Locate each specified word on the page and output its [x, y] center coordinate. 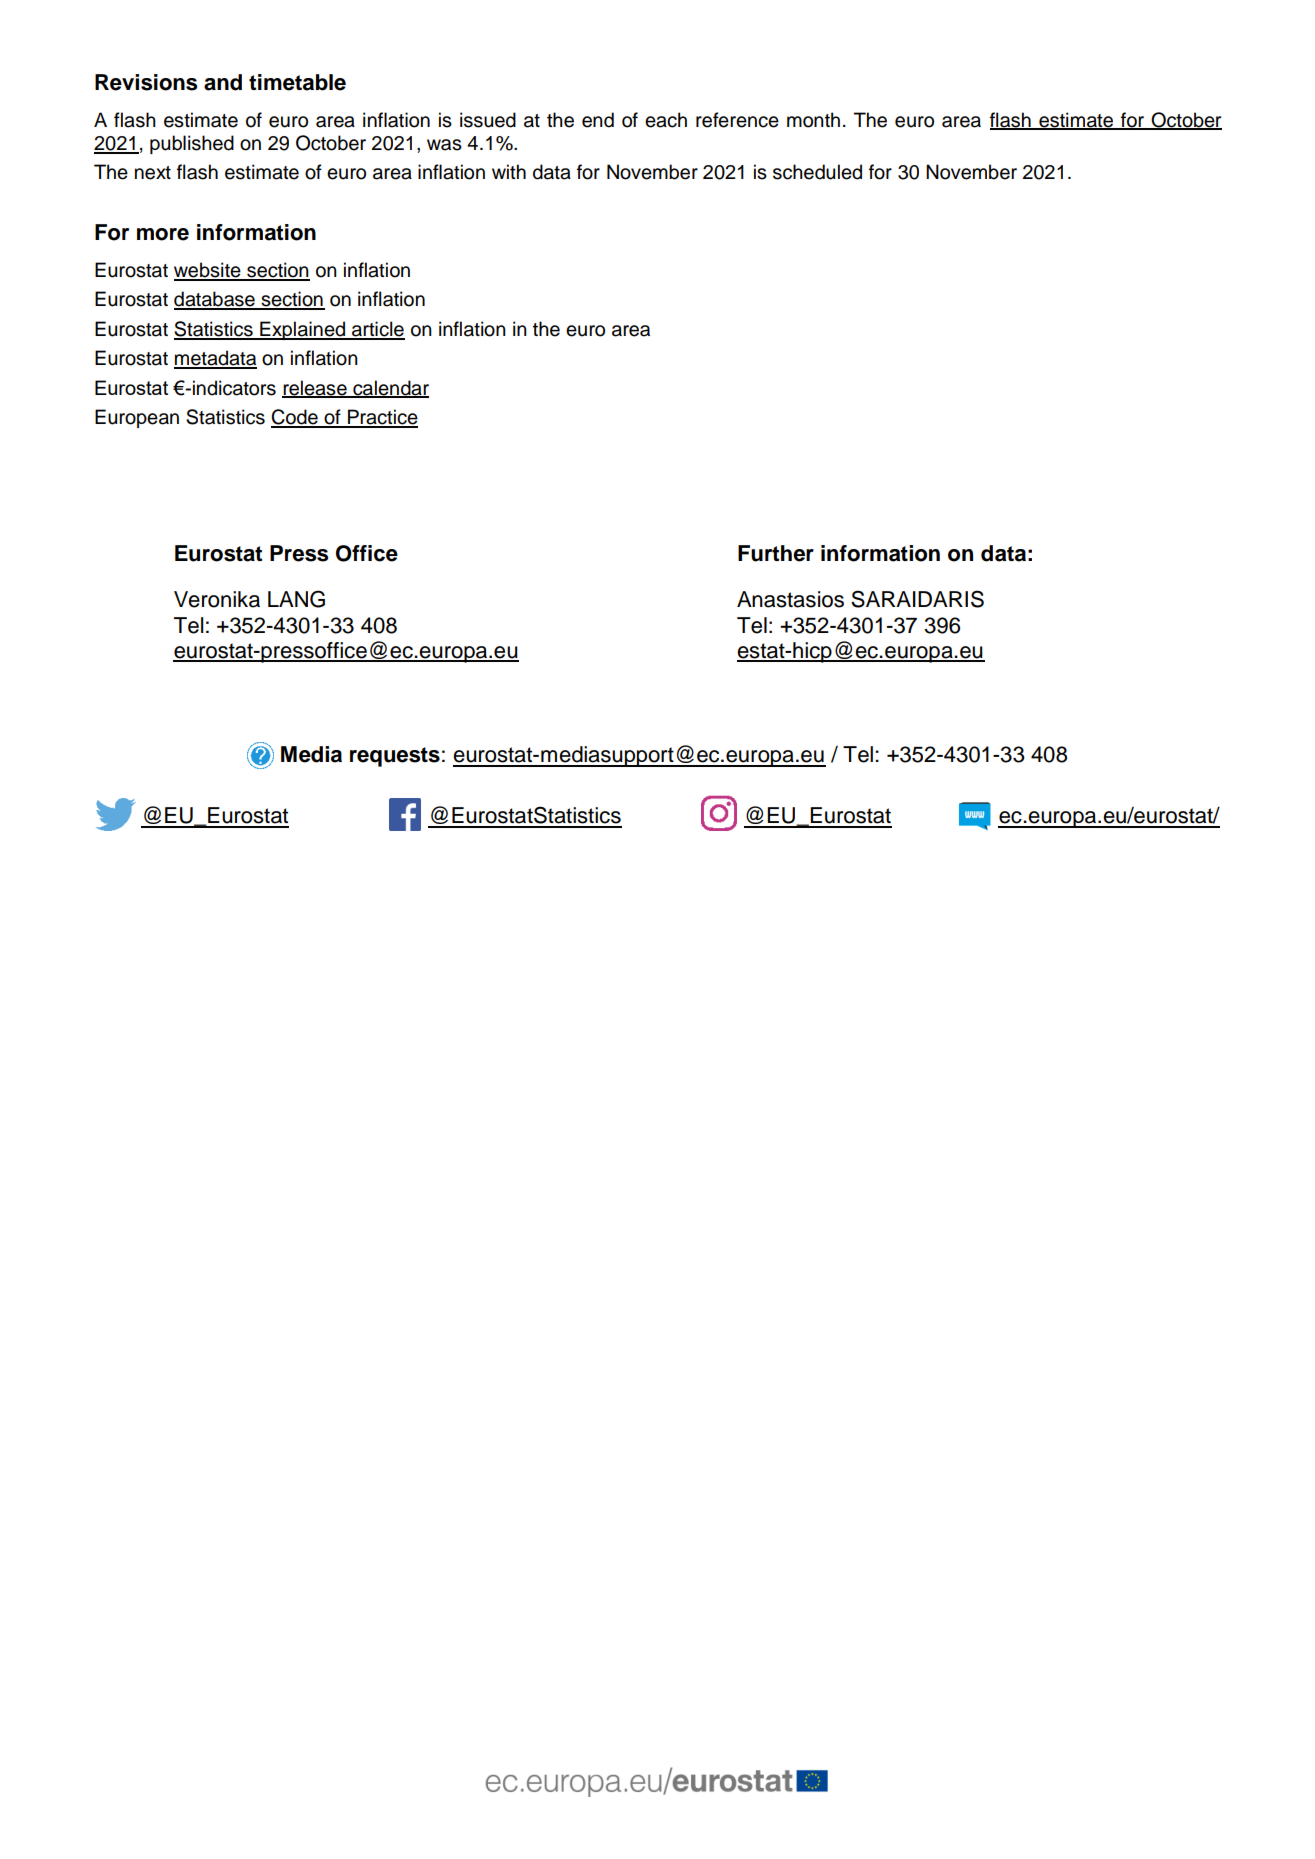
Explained [303, 330]
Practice [382, 418]
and [223, 82]
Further [776, 553]
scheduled [817, 172]
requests [395, 757]
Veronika [217, 599]
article [377, 330]
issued [488, 120]
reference [737, 120]
